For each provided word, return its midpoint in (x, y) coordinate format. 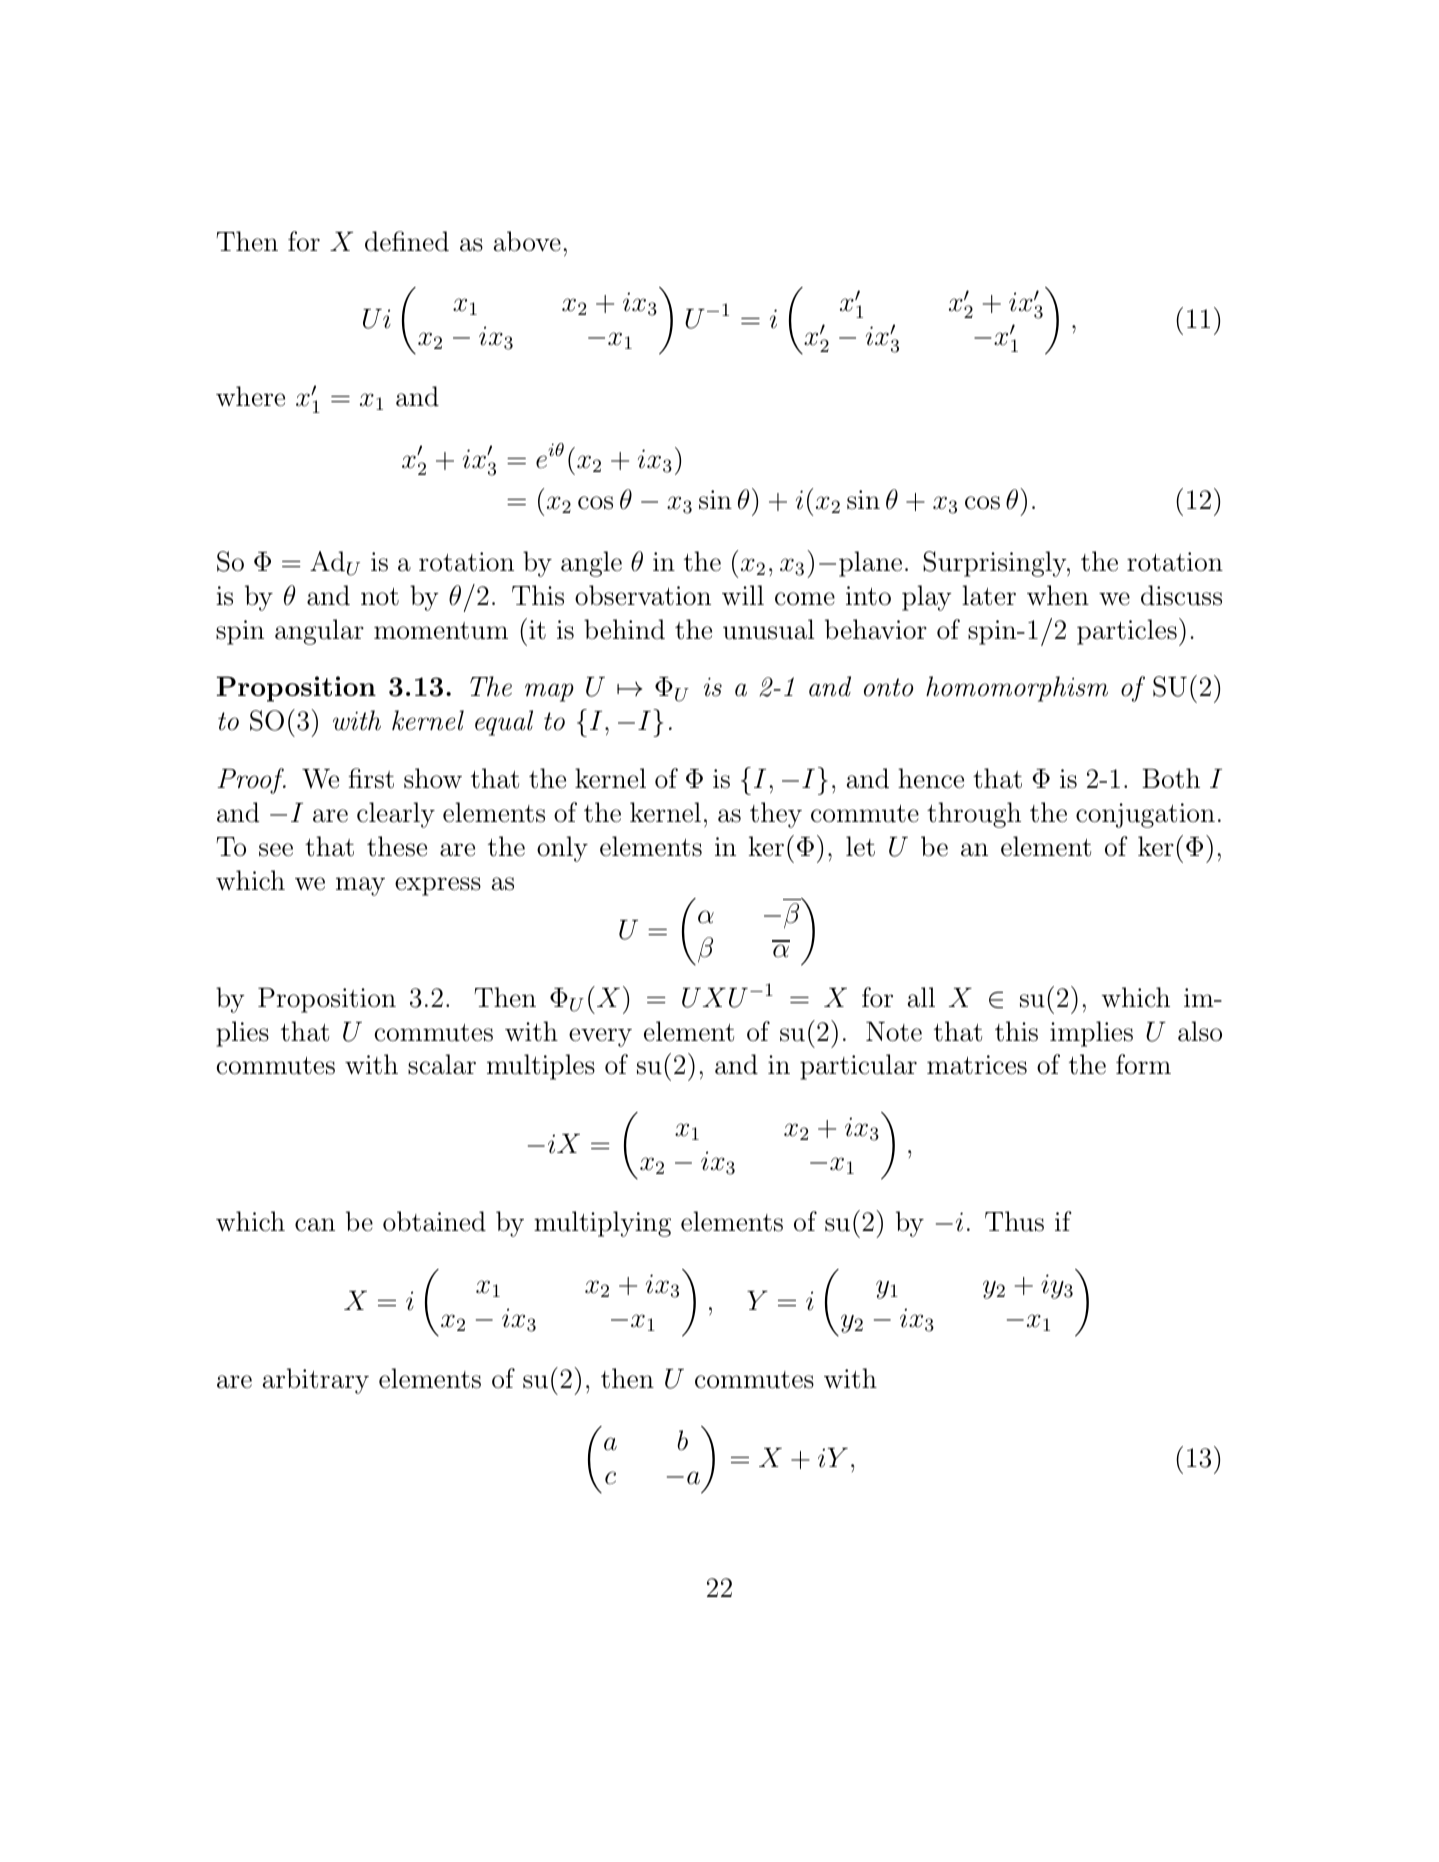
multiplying (602, 1224)
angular (319, 632)
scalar (442, 1064)
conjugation (1145, 815)
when (1058, 595)
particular (858, 1067)
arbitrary (316, 1381)
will (743, 595)
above (527, 241)
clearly (396, 815)
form (1143, 1064)
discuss (1181, 595)
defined (407, 241)
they (776, 815)
